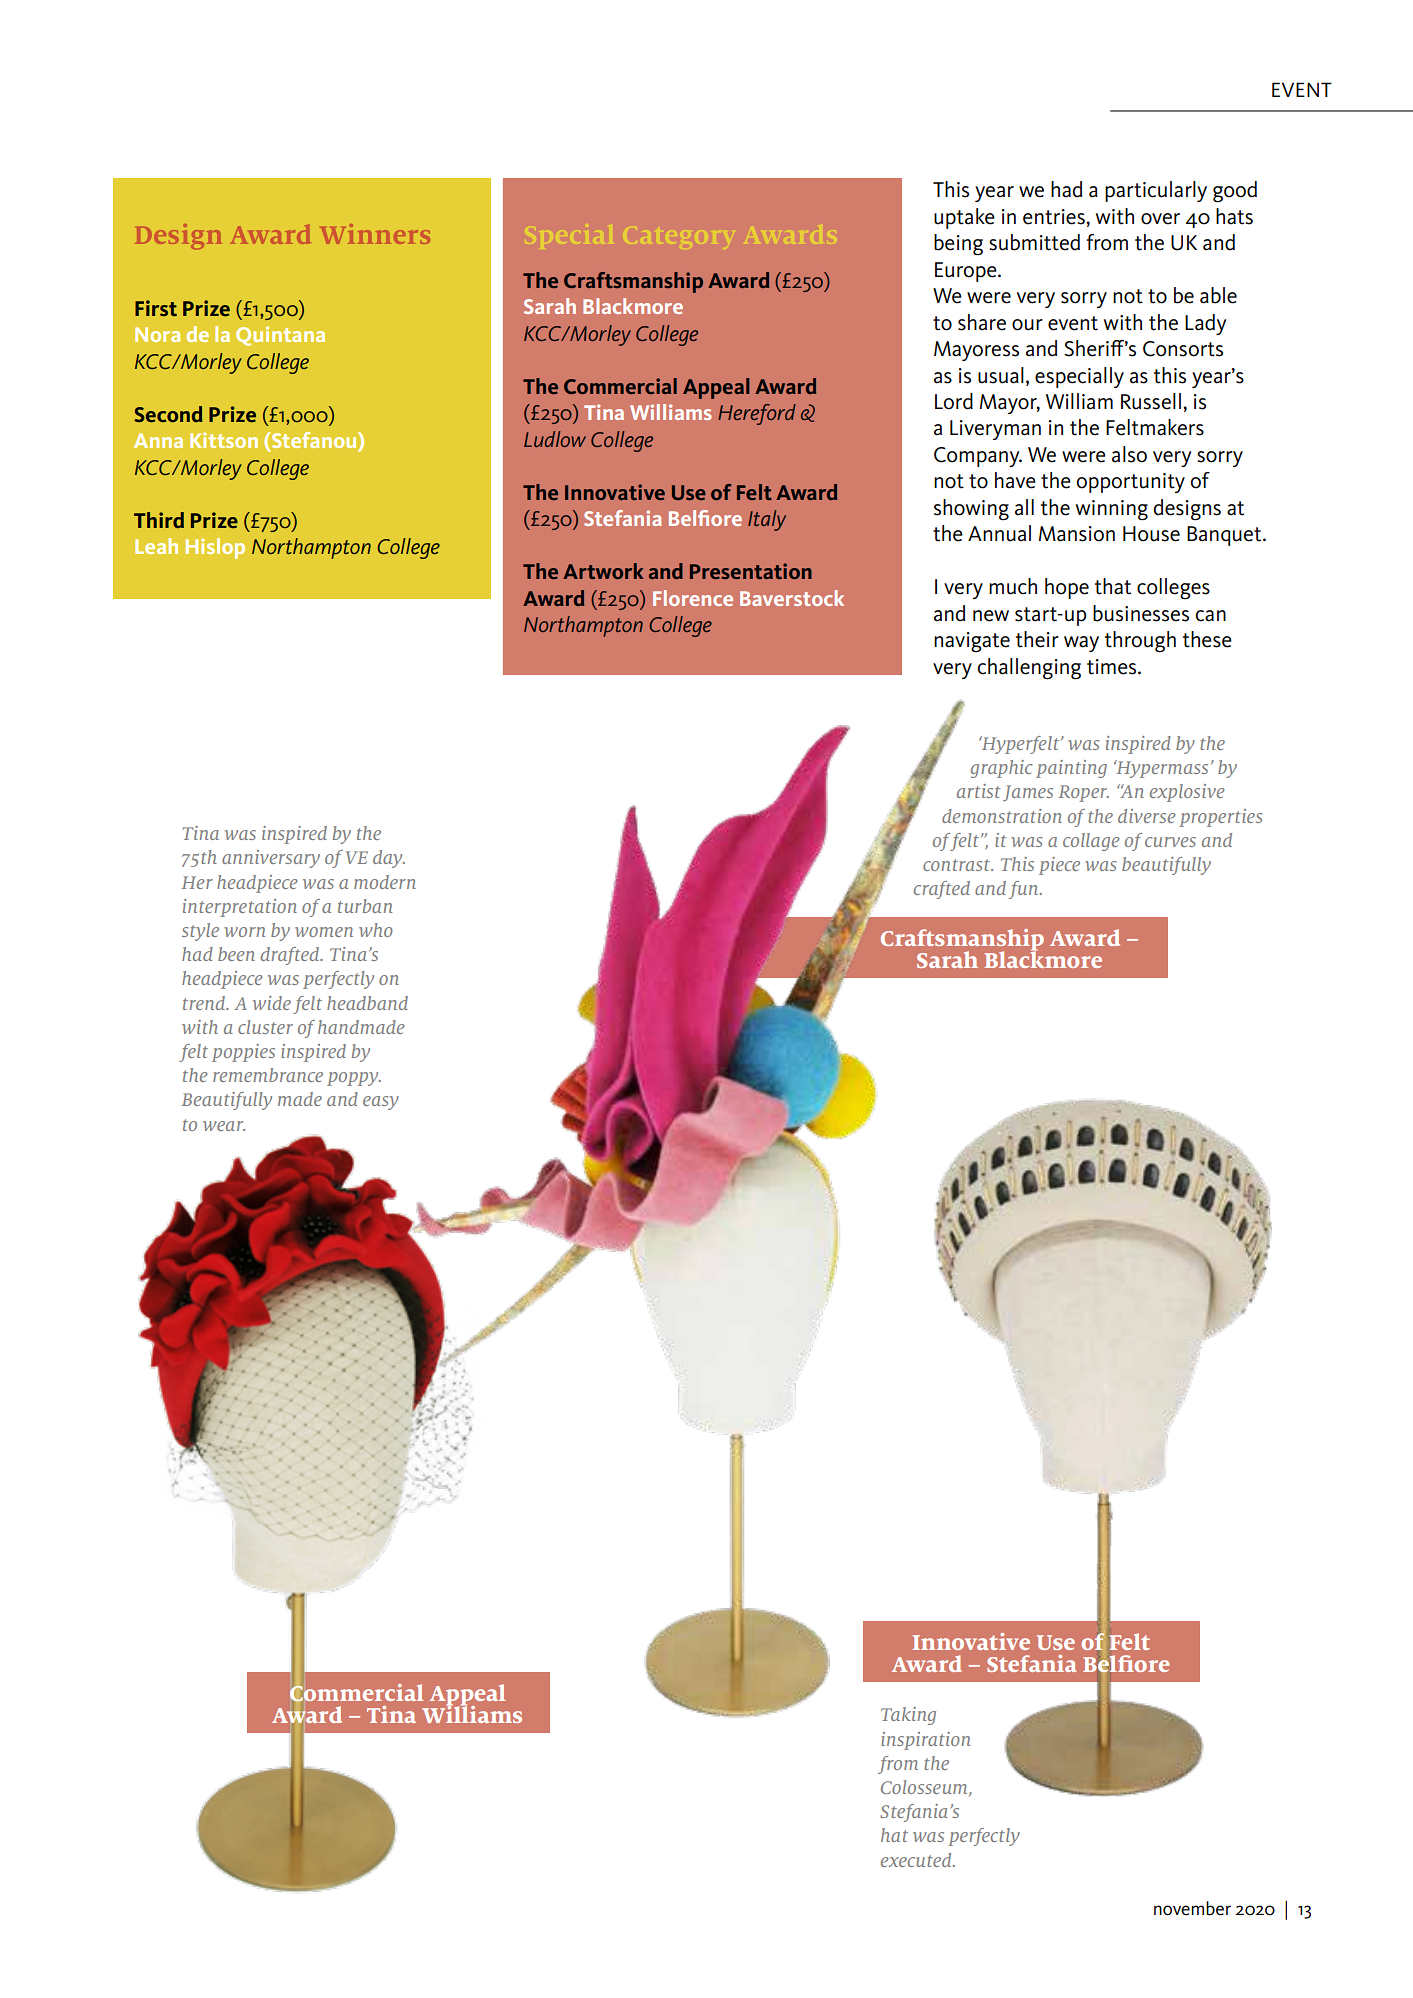 The image size is (1413, 1998). Describe the element at coordinates (1025, 890) in the page. I see `fun` at that location.
